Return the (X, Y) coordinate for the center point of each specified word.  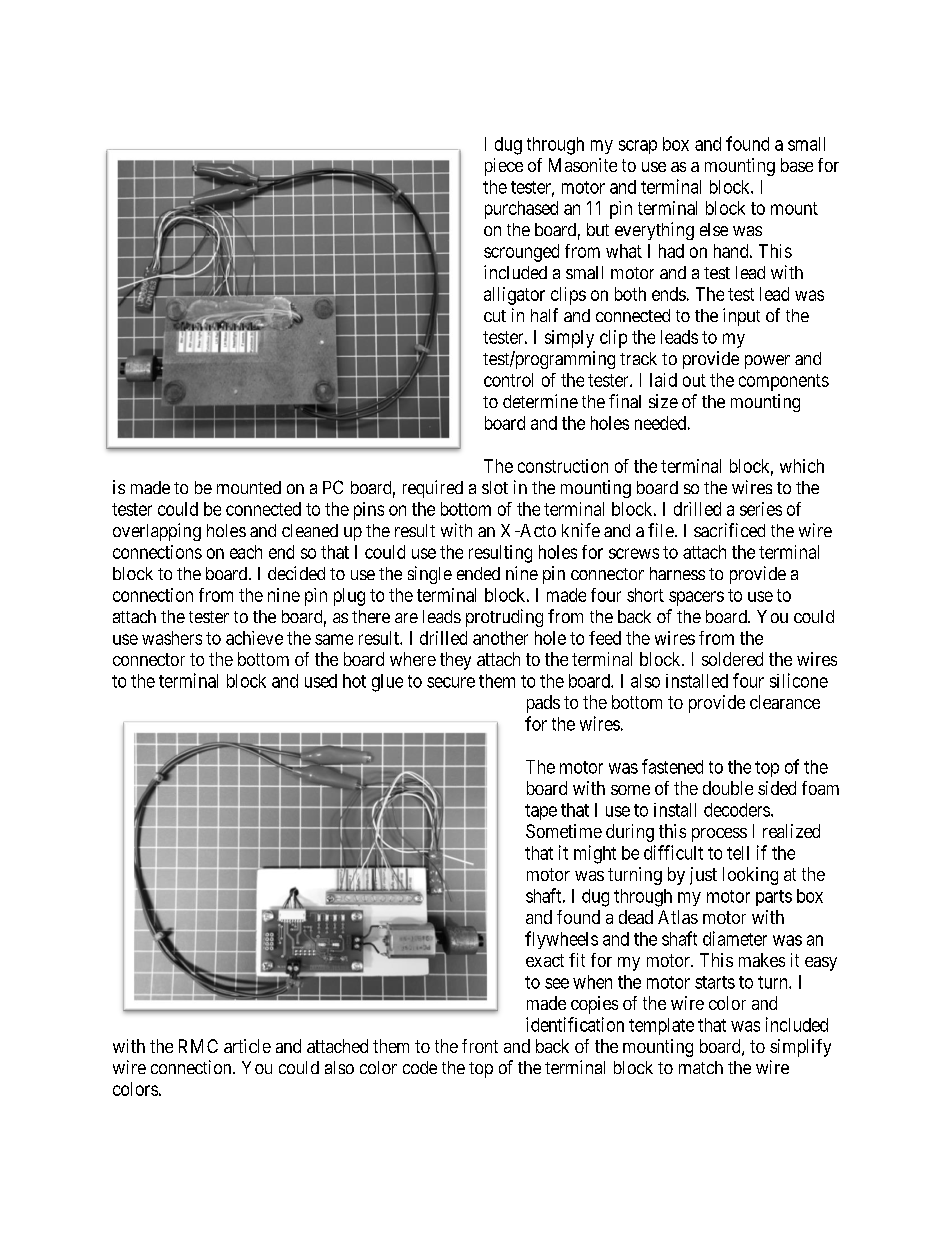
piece (504, 167)
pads (543, 704)
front (480, 1046)
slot (495, 487)
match (701, 1067)
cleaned (310, 530)
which (802, 466)
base (797, 165)
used (321, 681)
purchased (521, 210)
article (247, 1046)
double (728, 788)
